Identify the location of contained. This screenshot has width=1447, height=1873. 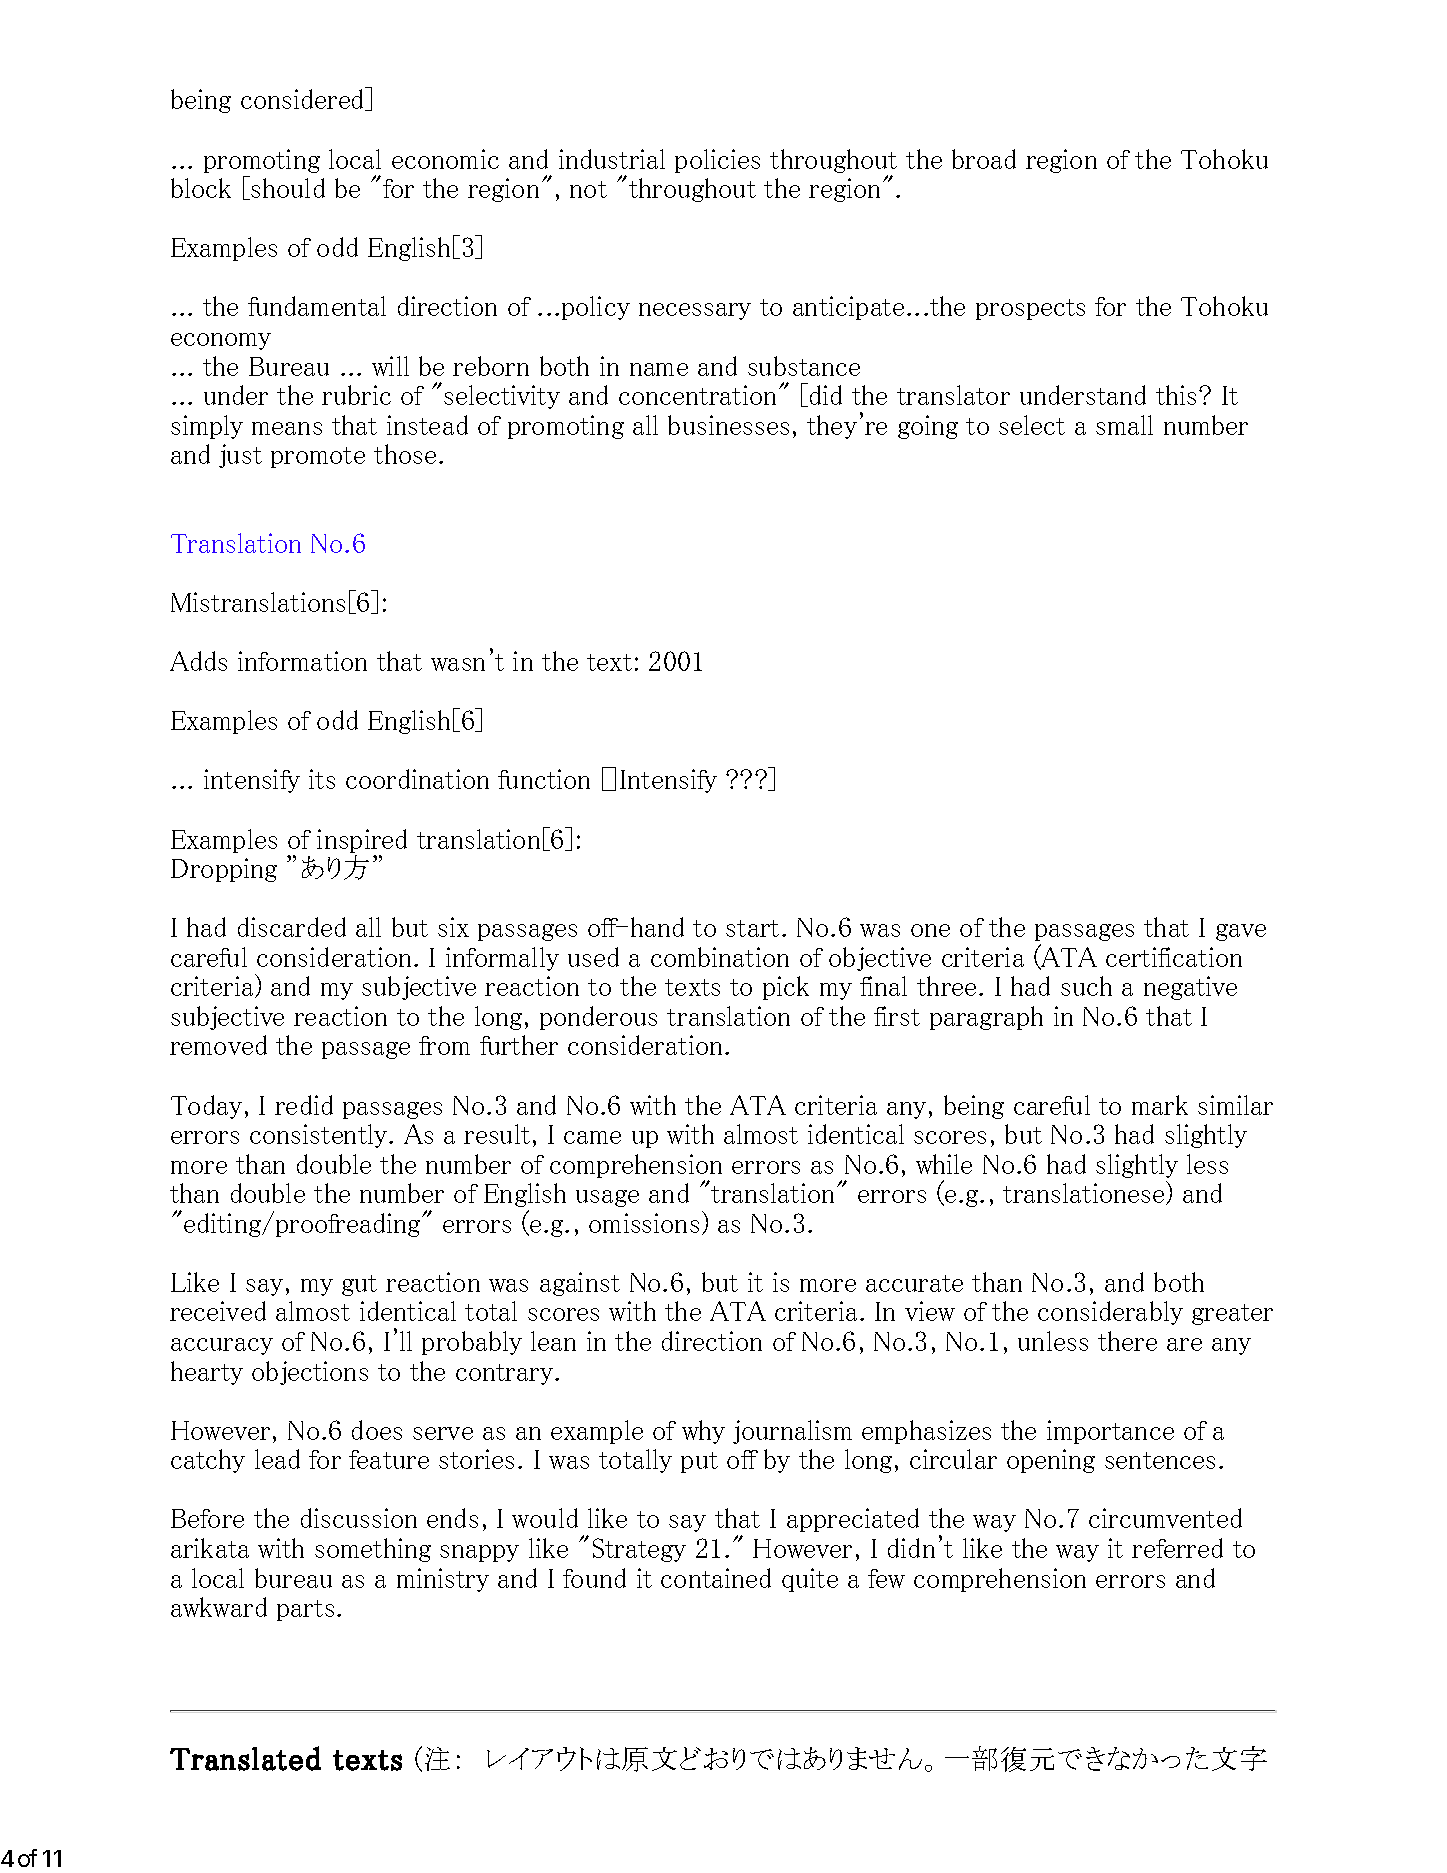
(716, 1578).
